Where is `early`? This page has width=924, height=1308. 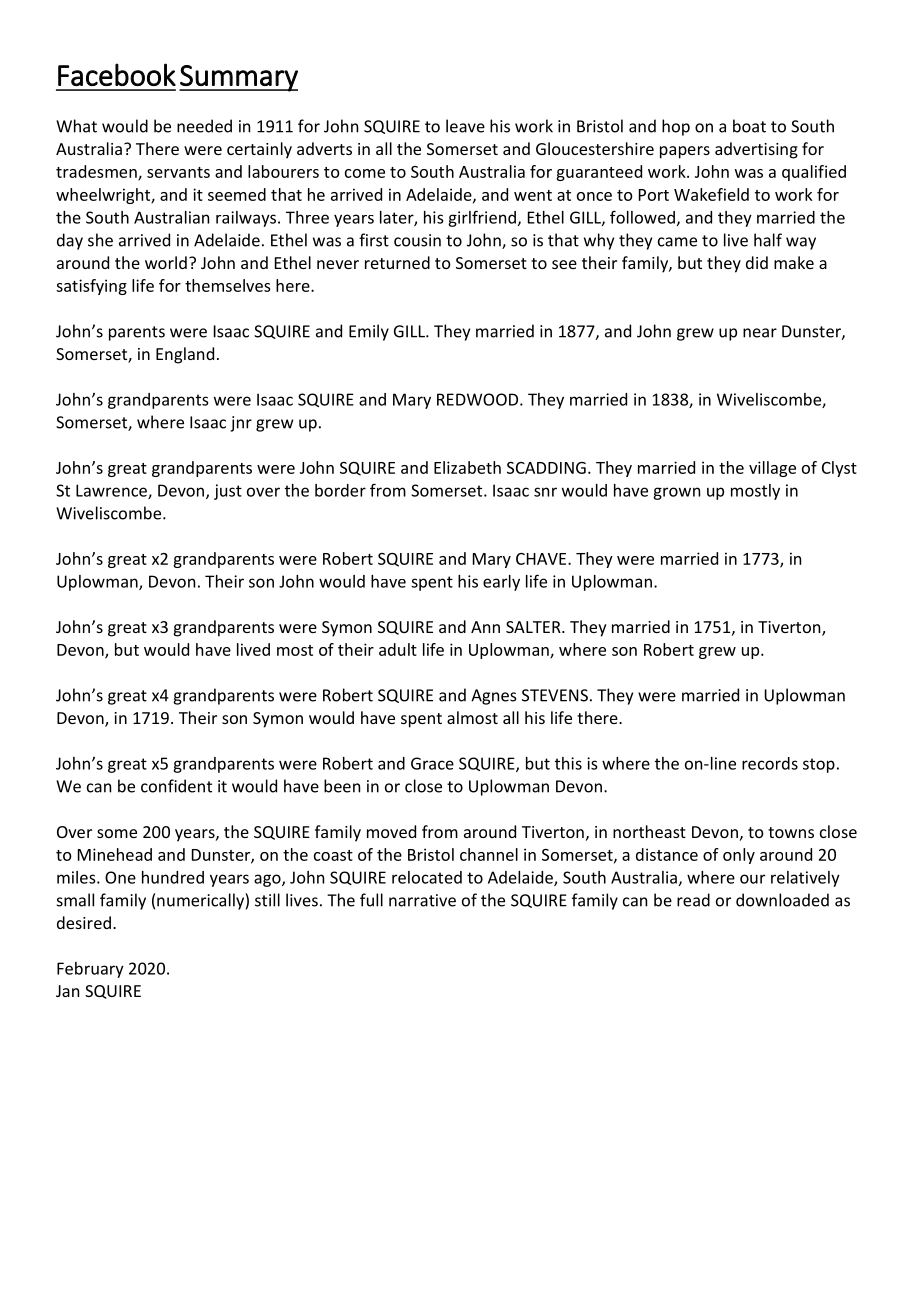
early is located at coordinates (501, 583).
